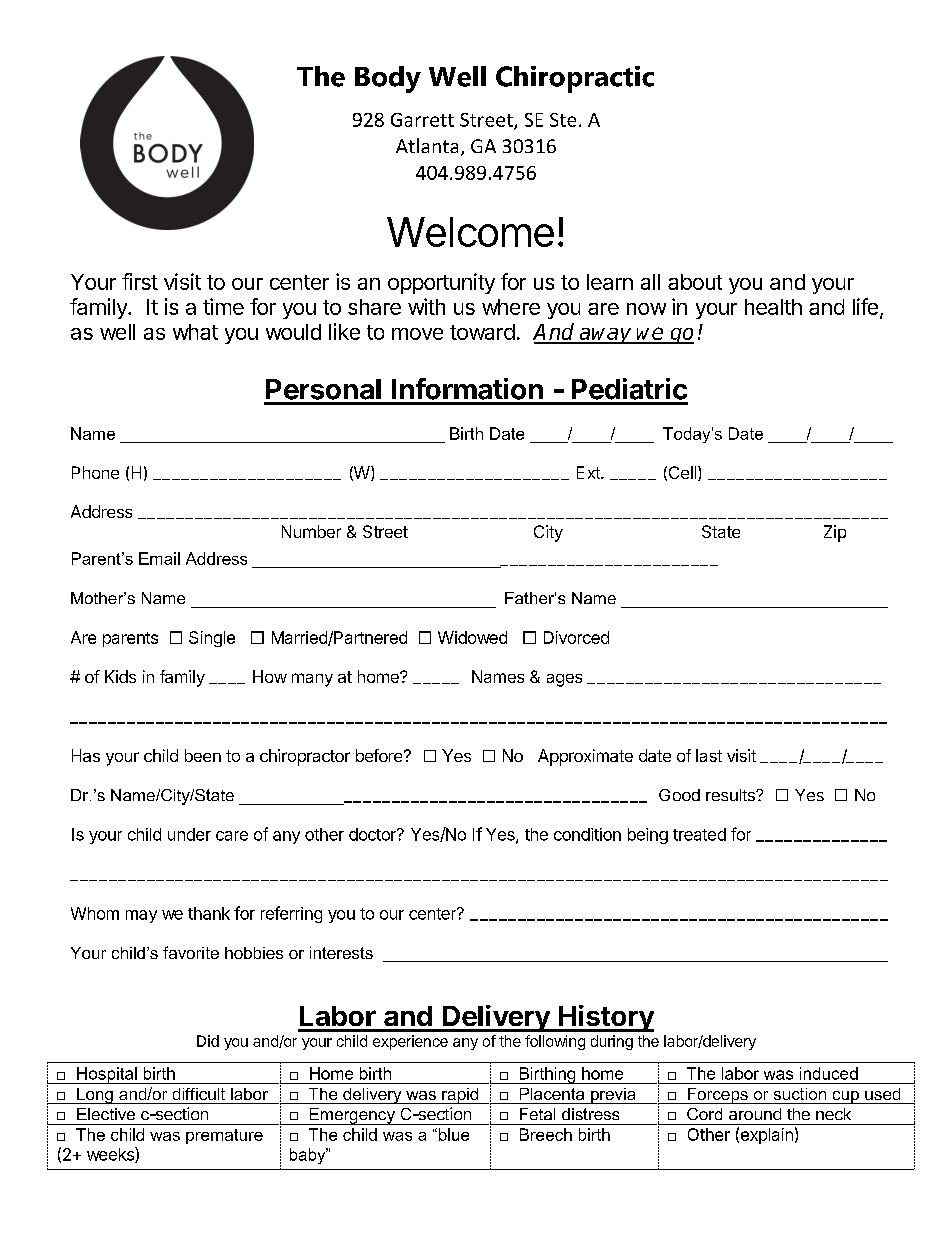 This page has height=1233, width=952. I want to click on Widowed, so click(472, 637).
